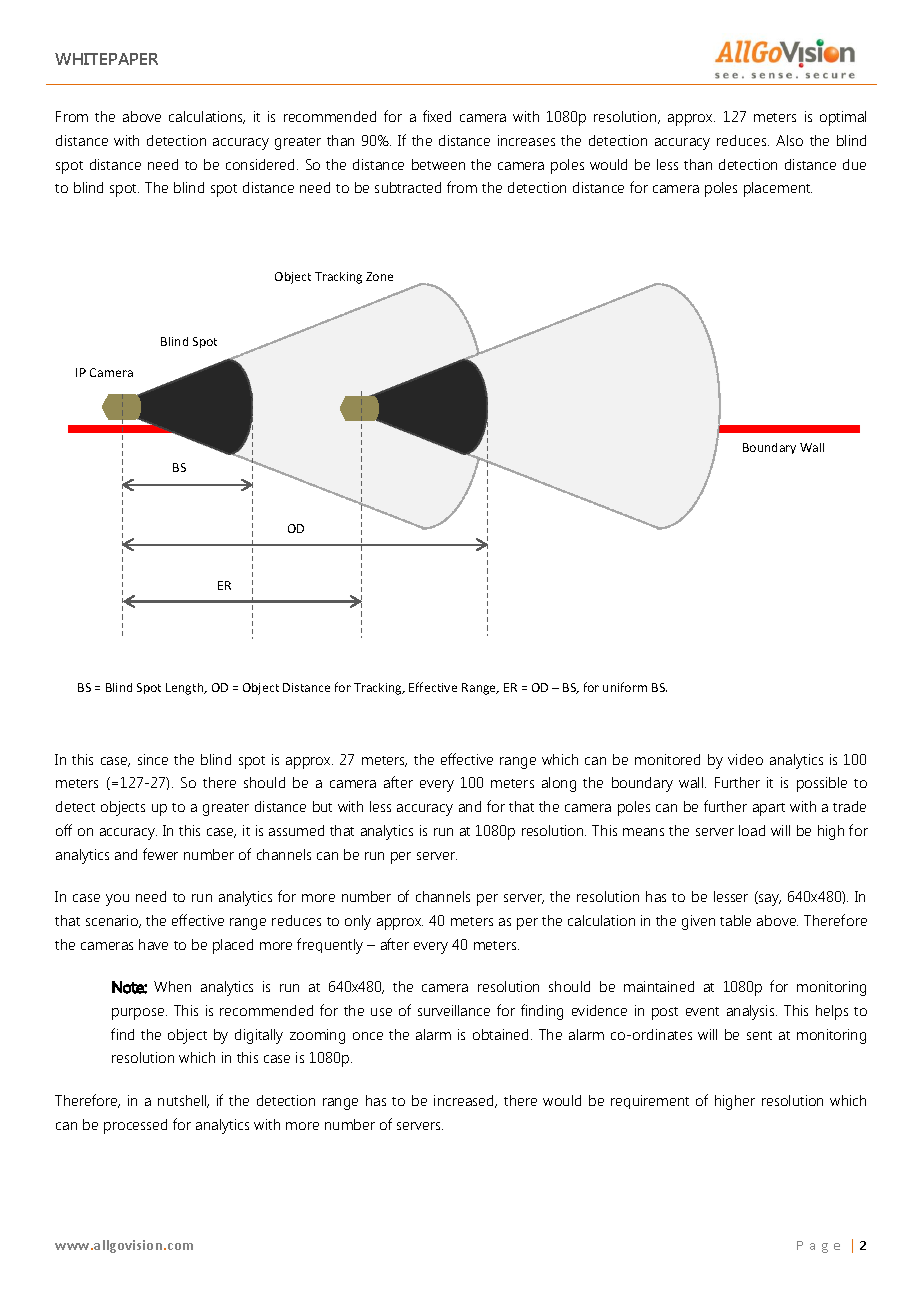 This image has width=924, height=1308. Describe the element at coordinates (408, 187) in the image. I see `subtracted` at that location.
